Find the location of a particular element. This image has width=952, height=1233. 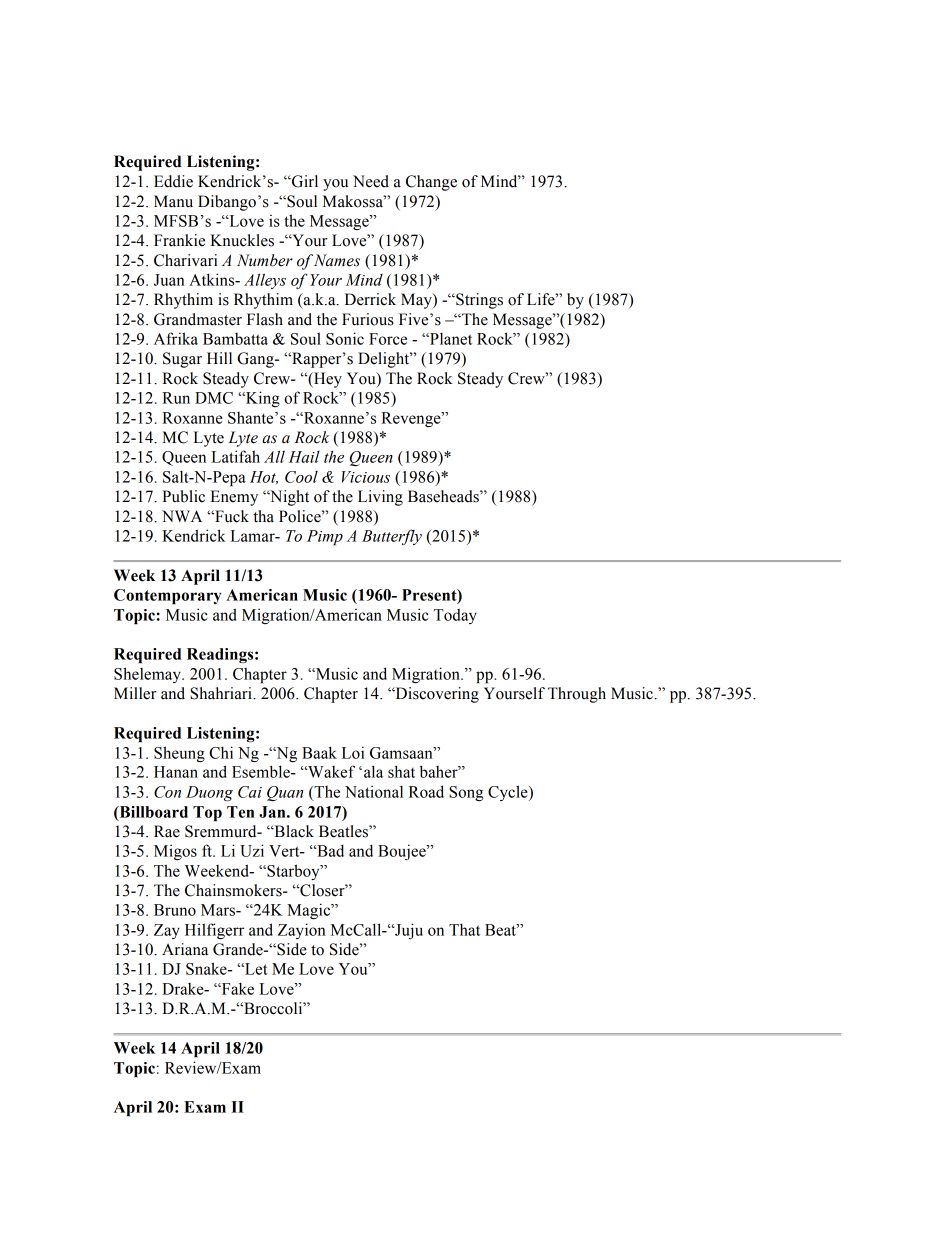

Today is located at coordinates (455, 616).
